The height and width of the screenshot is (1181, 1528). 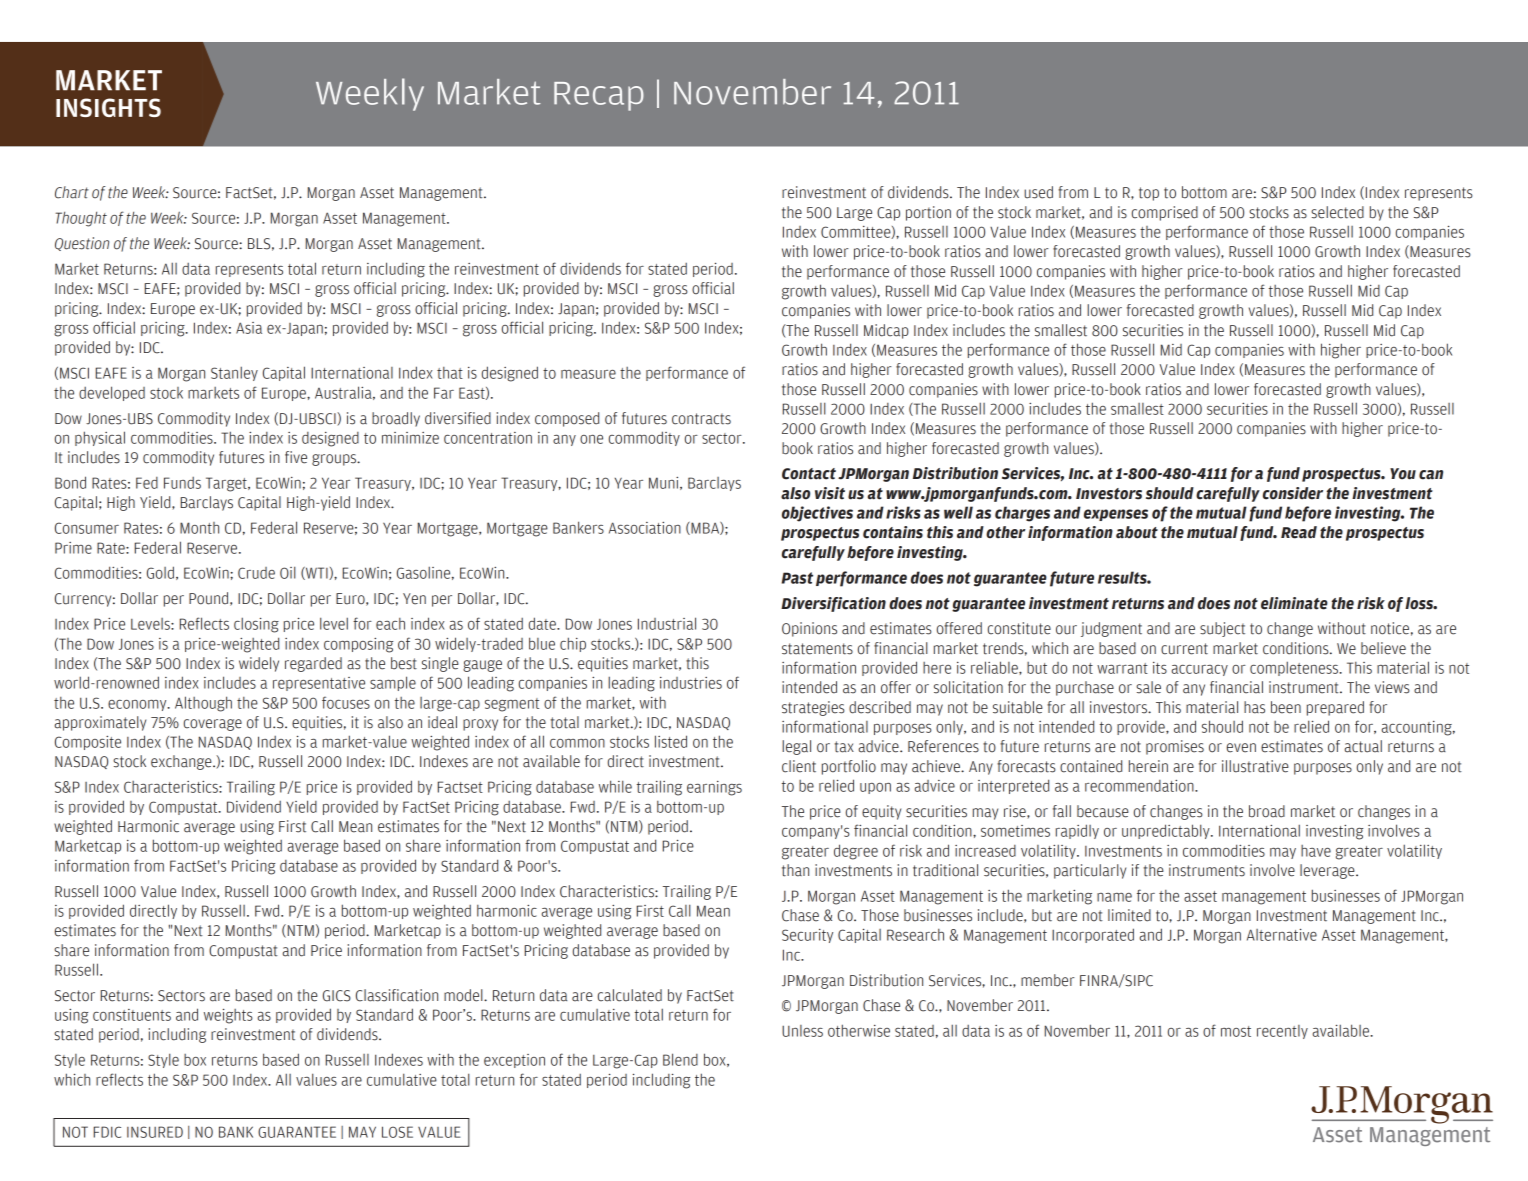 I want to click on five, so click(x=296, y=457).
